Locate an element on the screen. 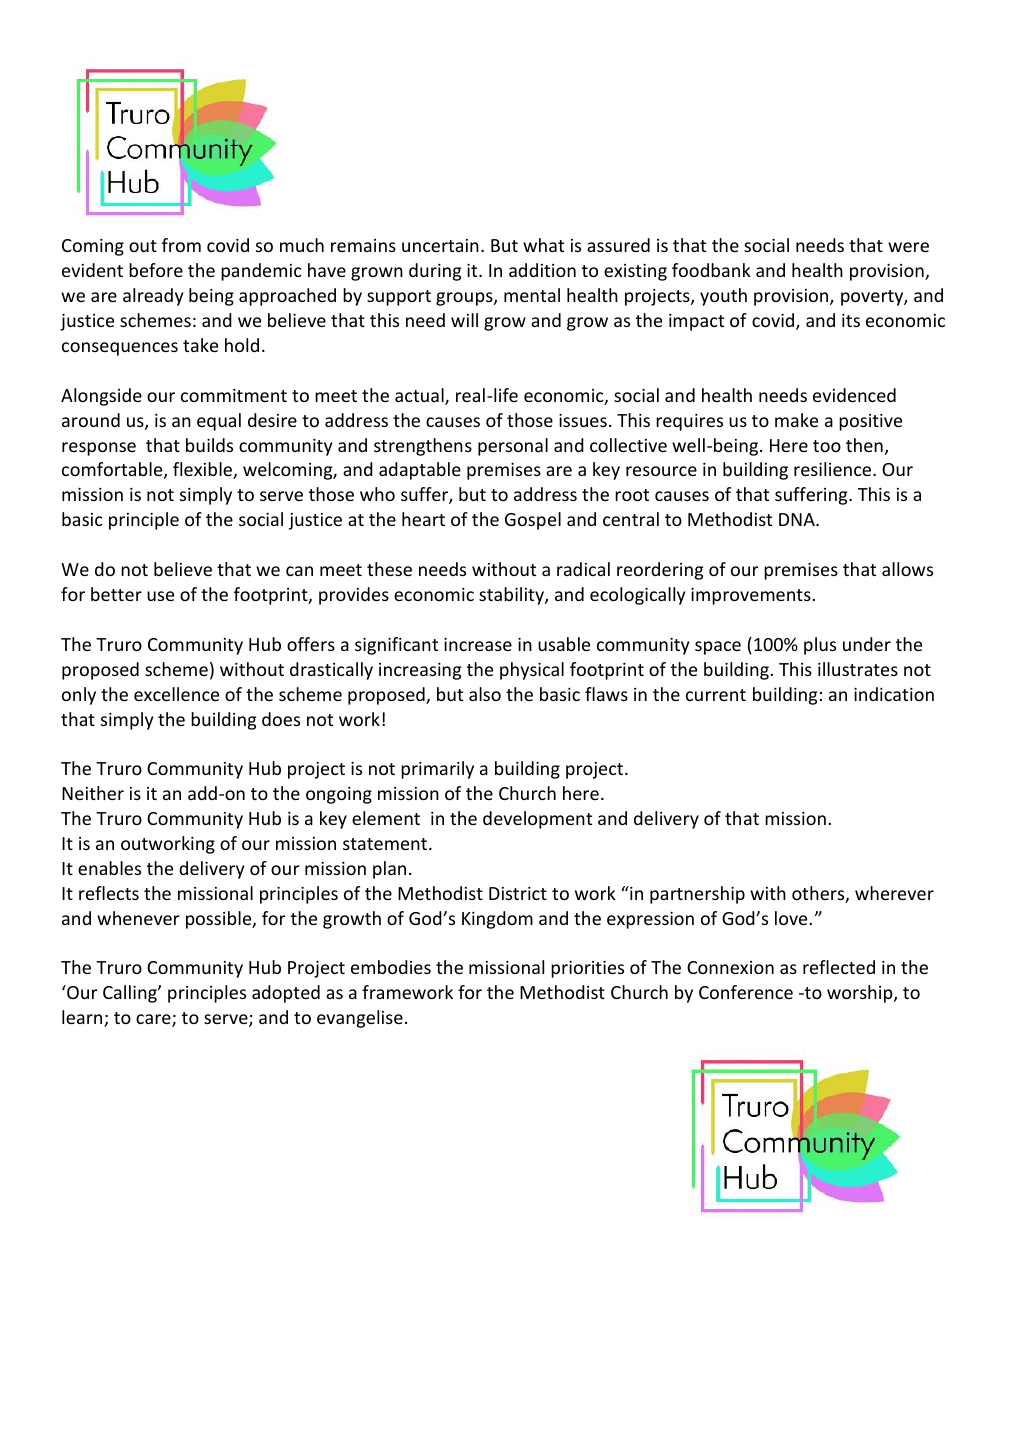 The width and height of the screenshot is (1012, 1431). Calling is located at coordinates (131, 994).
